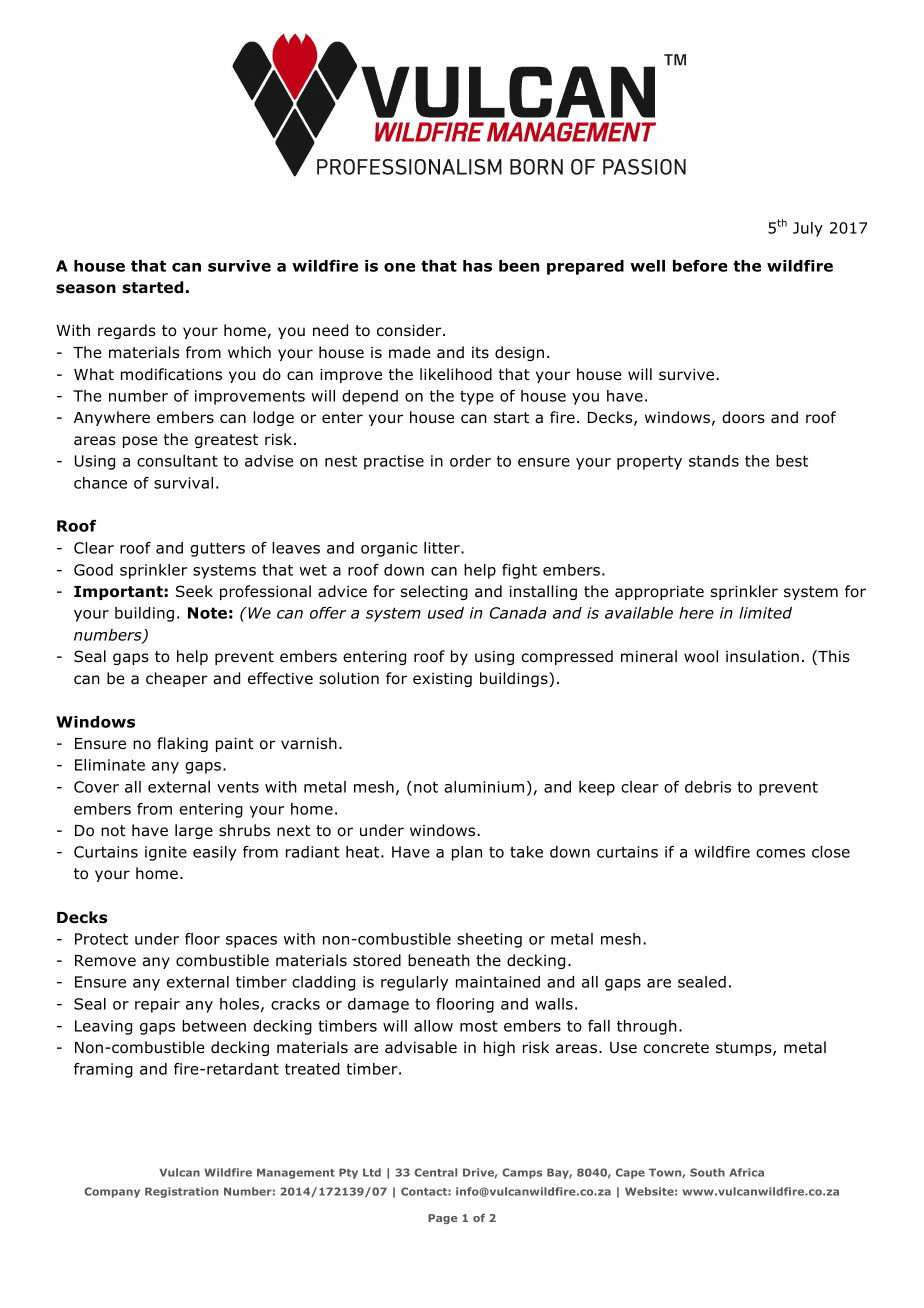 The height and width of the screenshot is (1308, 924). Describe the element at coordinates (182, 744) in the screenshot. I see `flaking` at that location.
